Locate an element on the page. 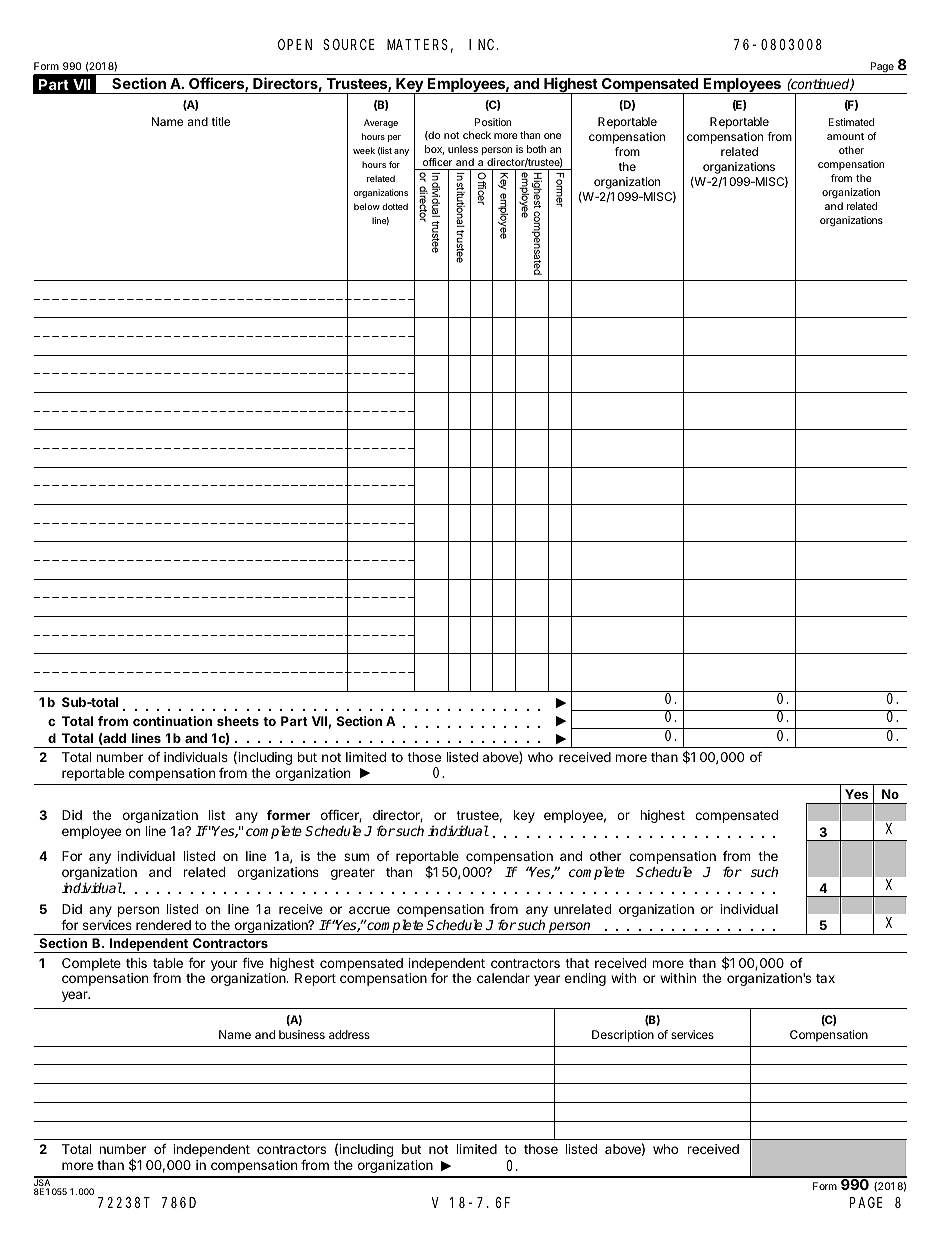 The width and height of the image is (952, 1233). sheets is located at coordinates (238, 721).
